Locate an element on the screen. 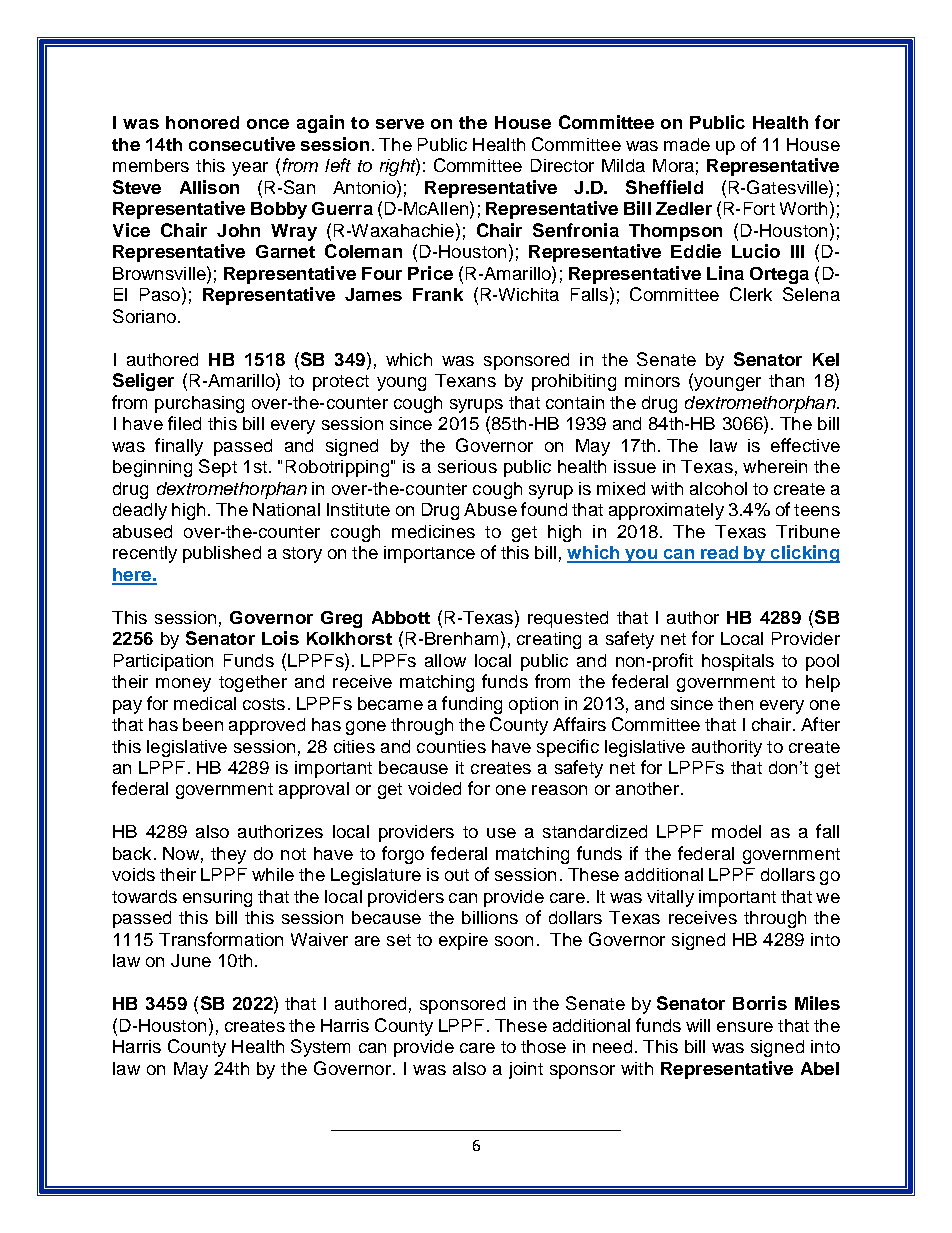 The image size is (952, 1233). Sept is located at coordinates (218, 468).
